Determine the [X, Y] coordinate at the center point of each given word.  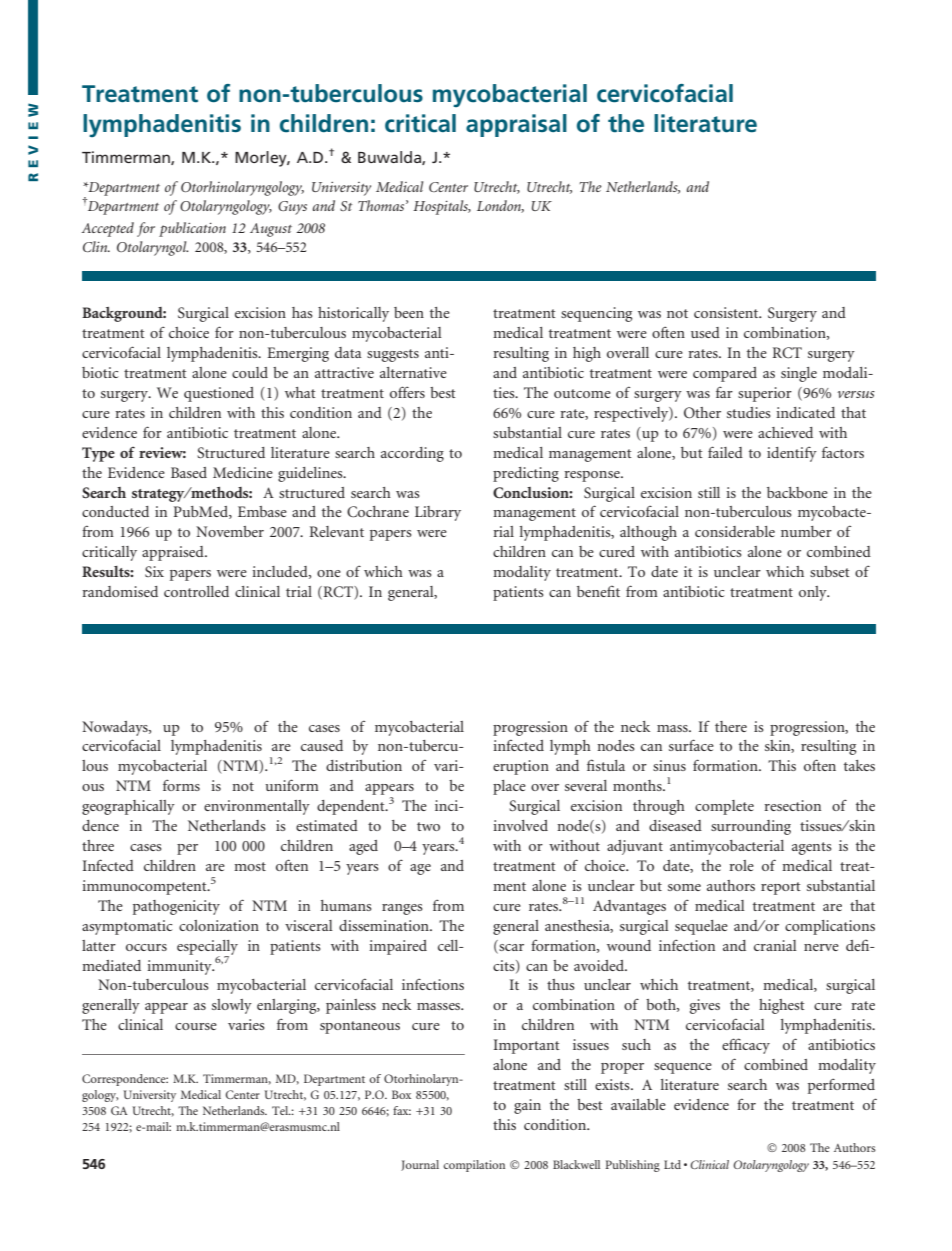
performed [841, 1086]
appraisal [516, 125]
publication [192, 229]
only [814, 593]
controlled [196, 591]
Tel [281, 1110]
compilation [474, 1166]
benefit [598, 591]
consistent [727, 312]
